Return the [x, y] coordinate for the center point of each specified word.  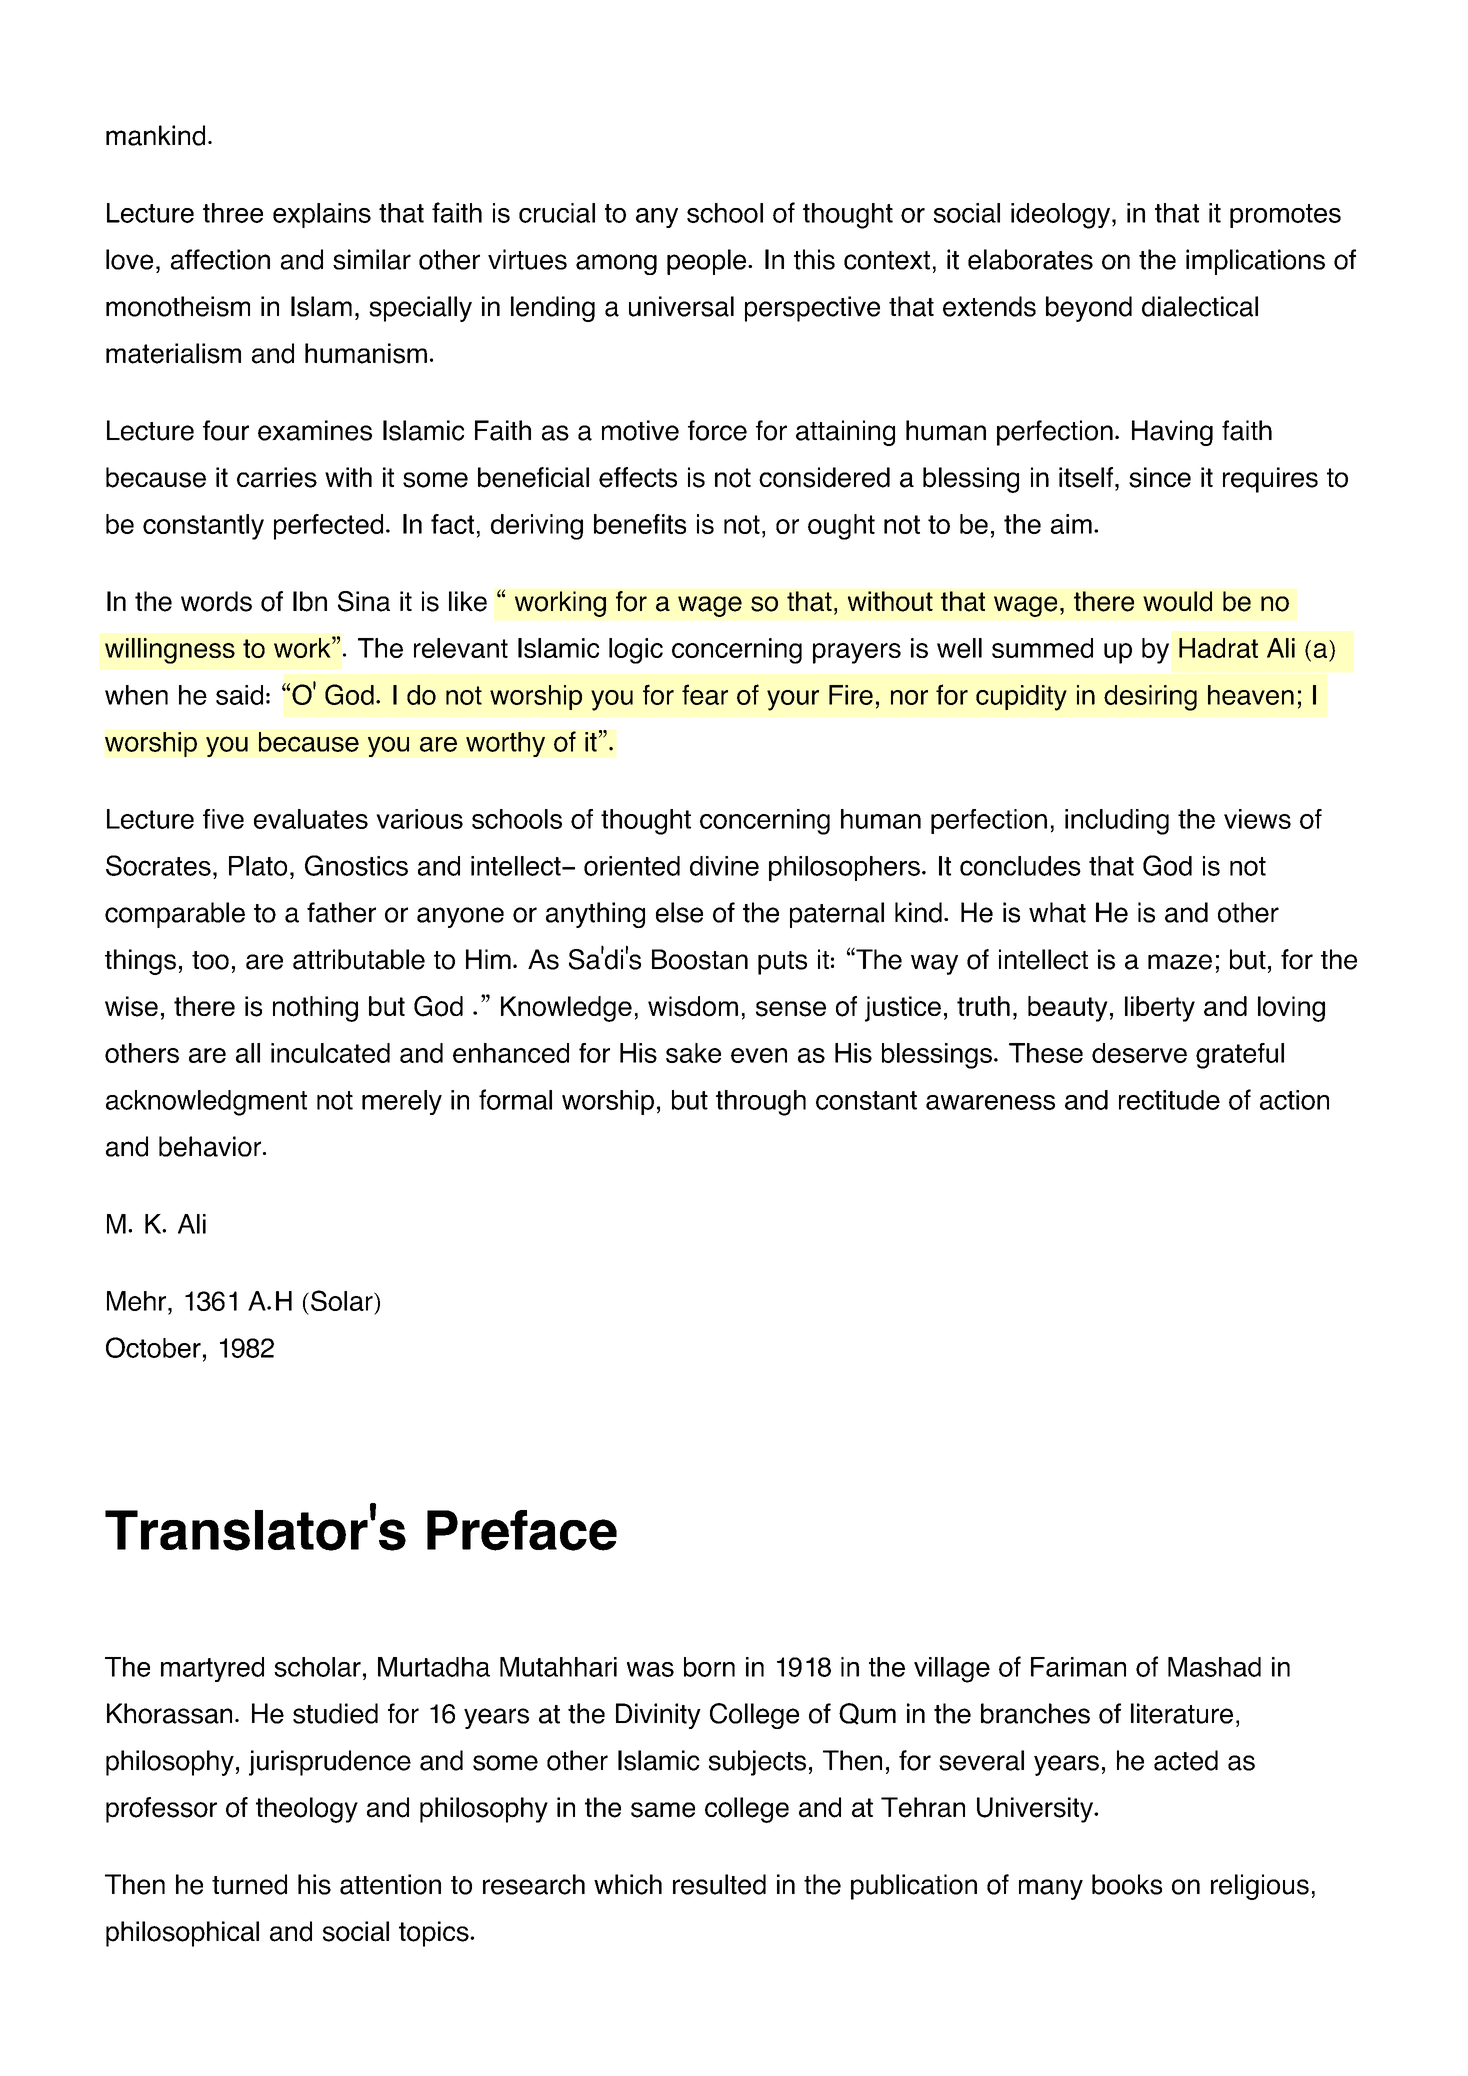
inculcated [330, 1053]
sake [693, 1053]
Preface [522, 1530]
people [708, 262]
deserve [1139, 1053]
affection [220, 259]
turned [249, 1884]
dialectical [1200, 306]
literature [1182, 1713]
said [239, 695]
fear [705, 694]
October [153, 1347]
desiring [1150, 698]
